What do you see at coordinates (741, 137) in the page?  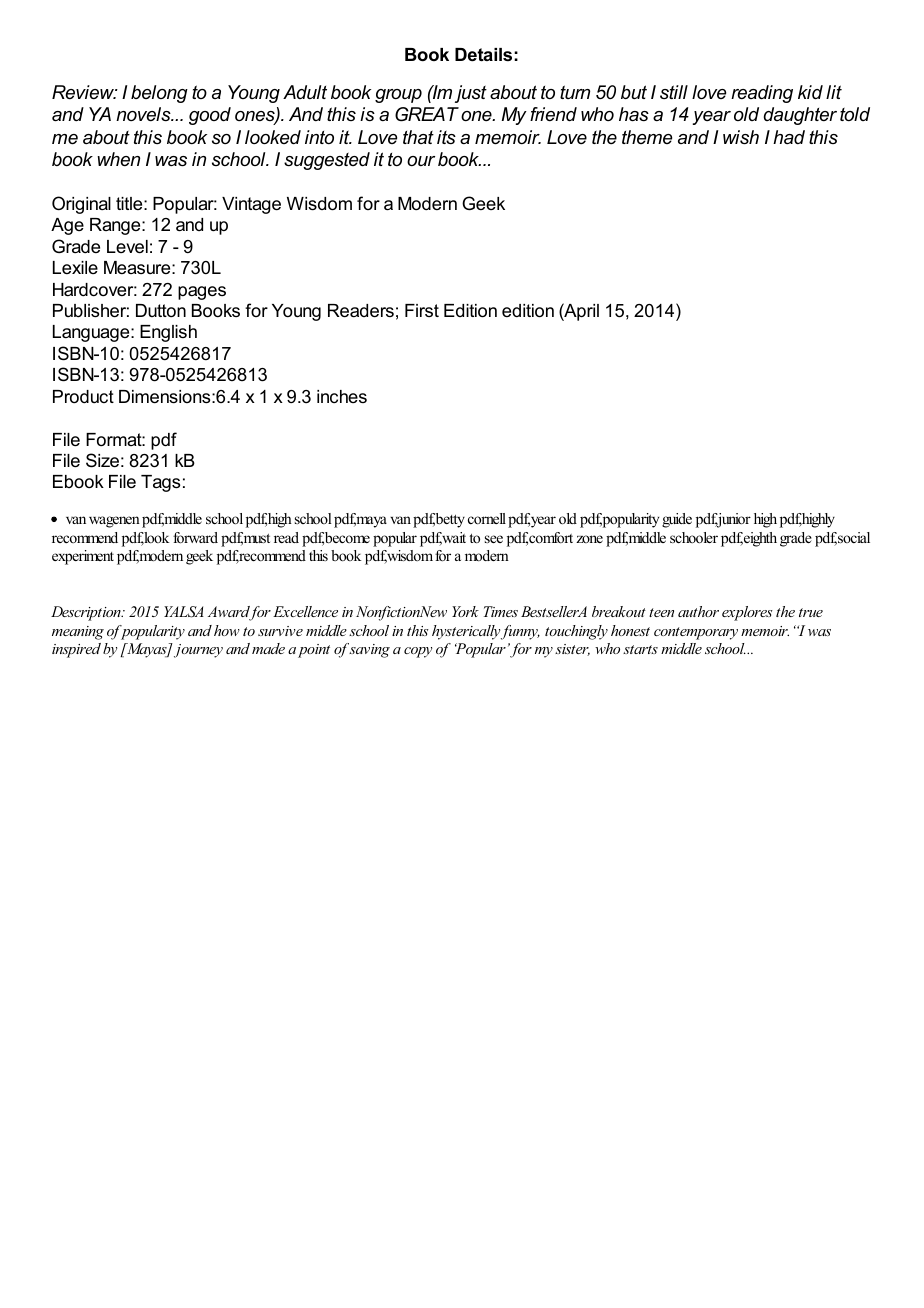 I see `wish` at bounding box center [741, 137].
